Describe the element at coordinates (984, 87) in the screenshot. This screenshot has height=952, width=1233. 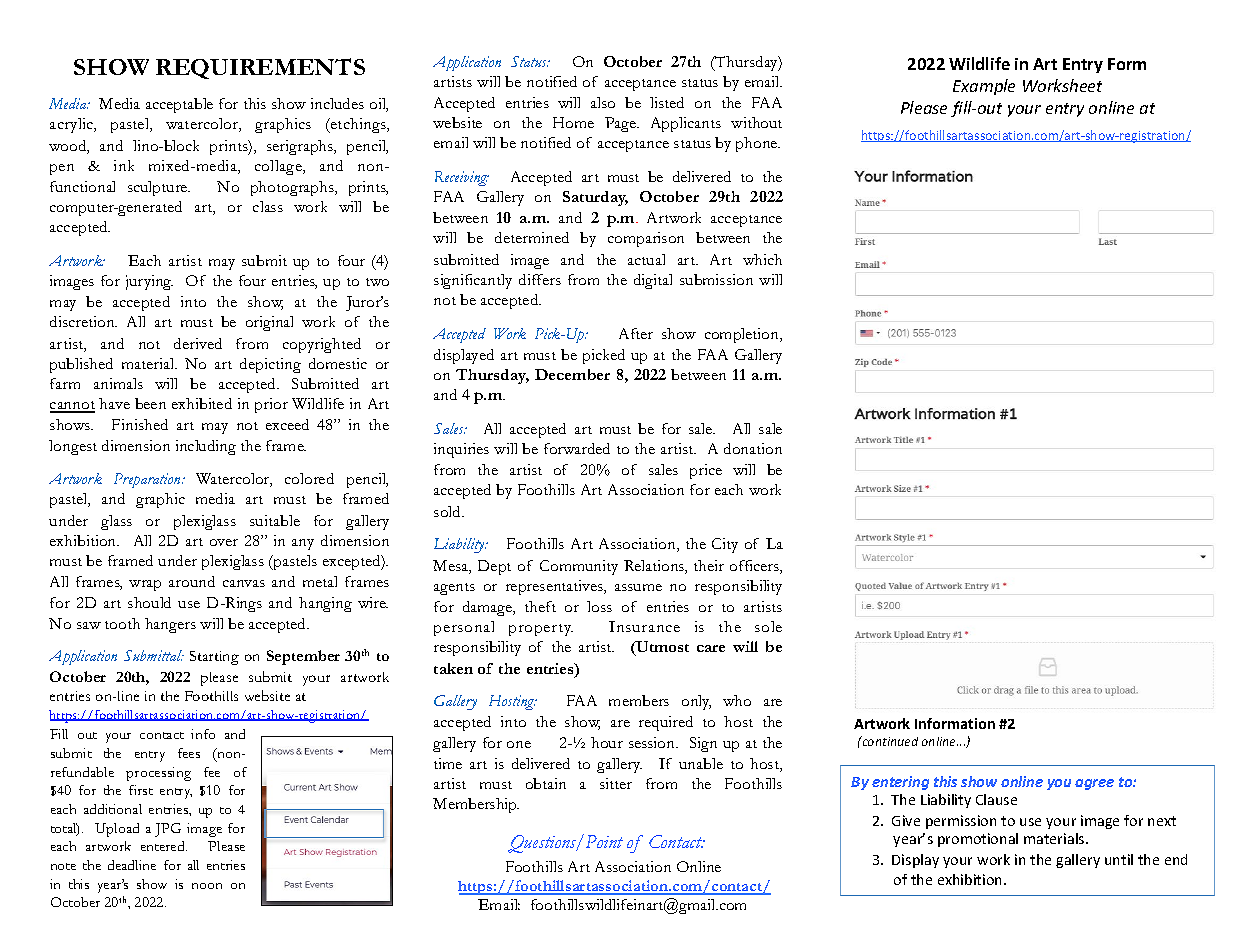
I see `Example` at that location.
